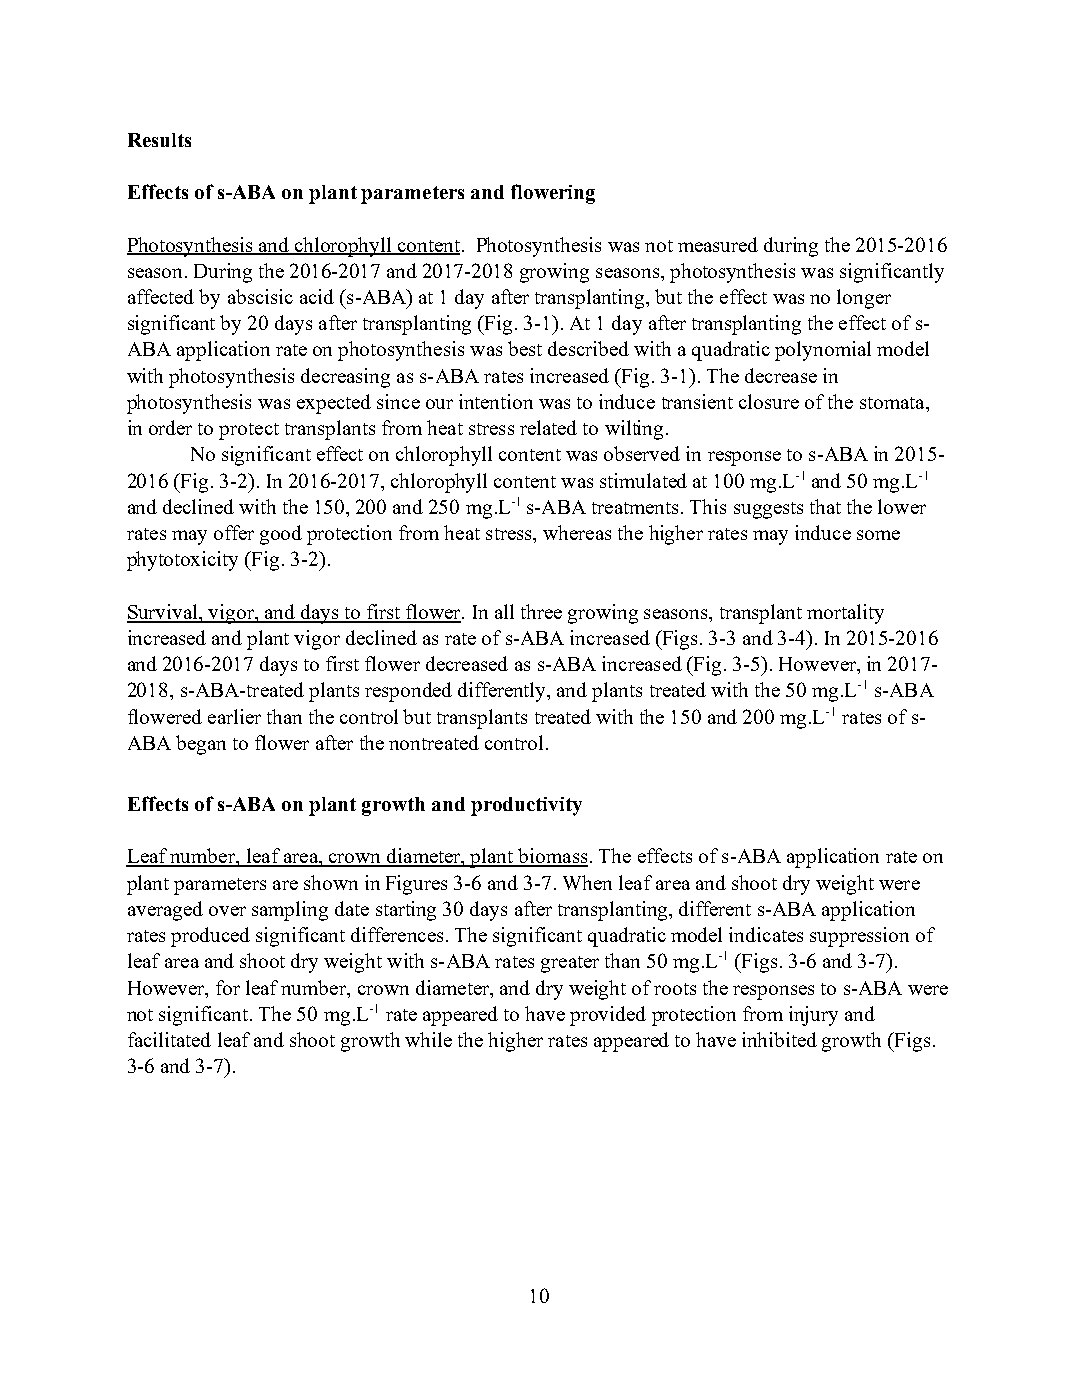 The height and width of the screenshot is (1395, 1078). Describe the element at coordinates (813, 1016) in the screenshot. I see `injury` at that location.
